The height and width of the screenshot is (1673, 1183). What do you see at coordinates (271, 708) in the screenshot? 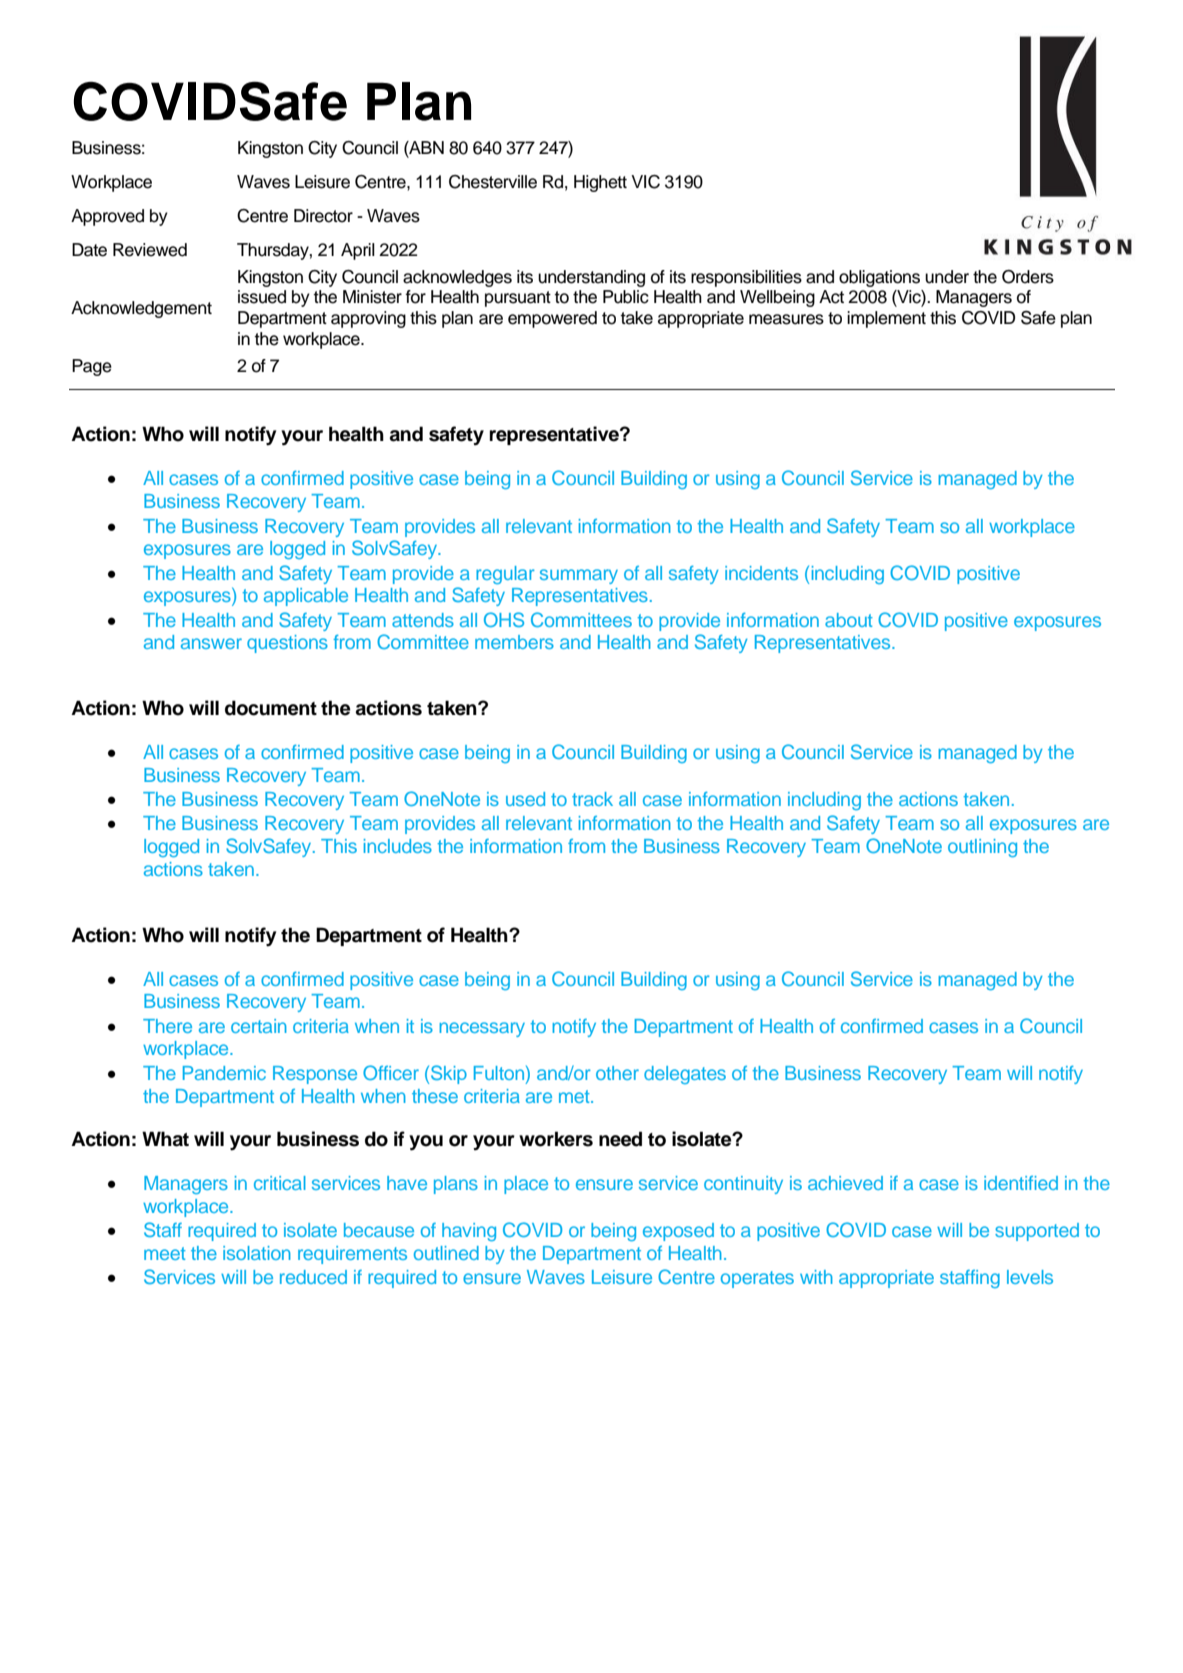
I see `document` at bounding box center [271, 708].
